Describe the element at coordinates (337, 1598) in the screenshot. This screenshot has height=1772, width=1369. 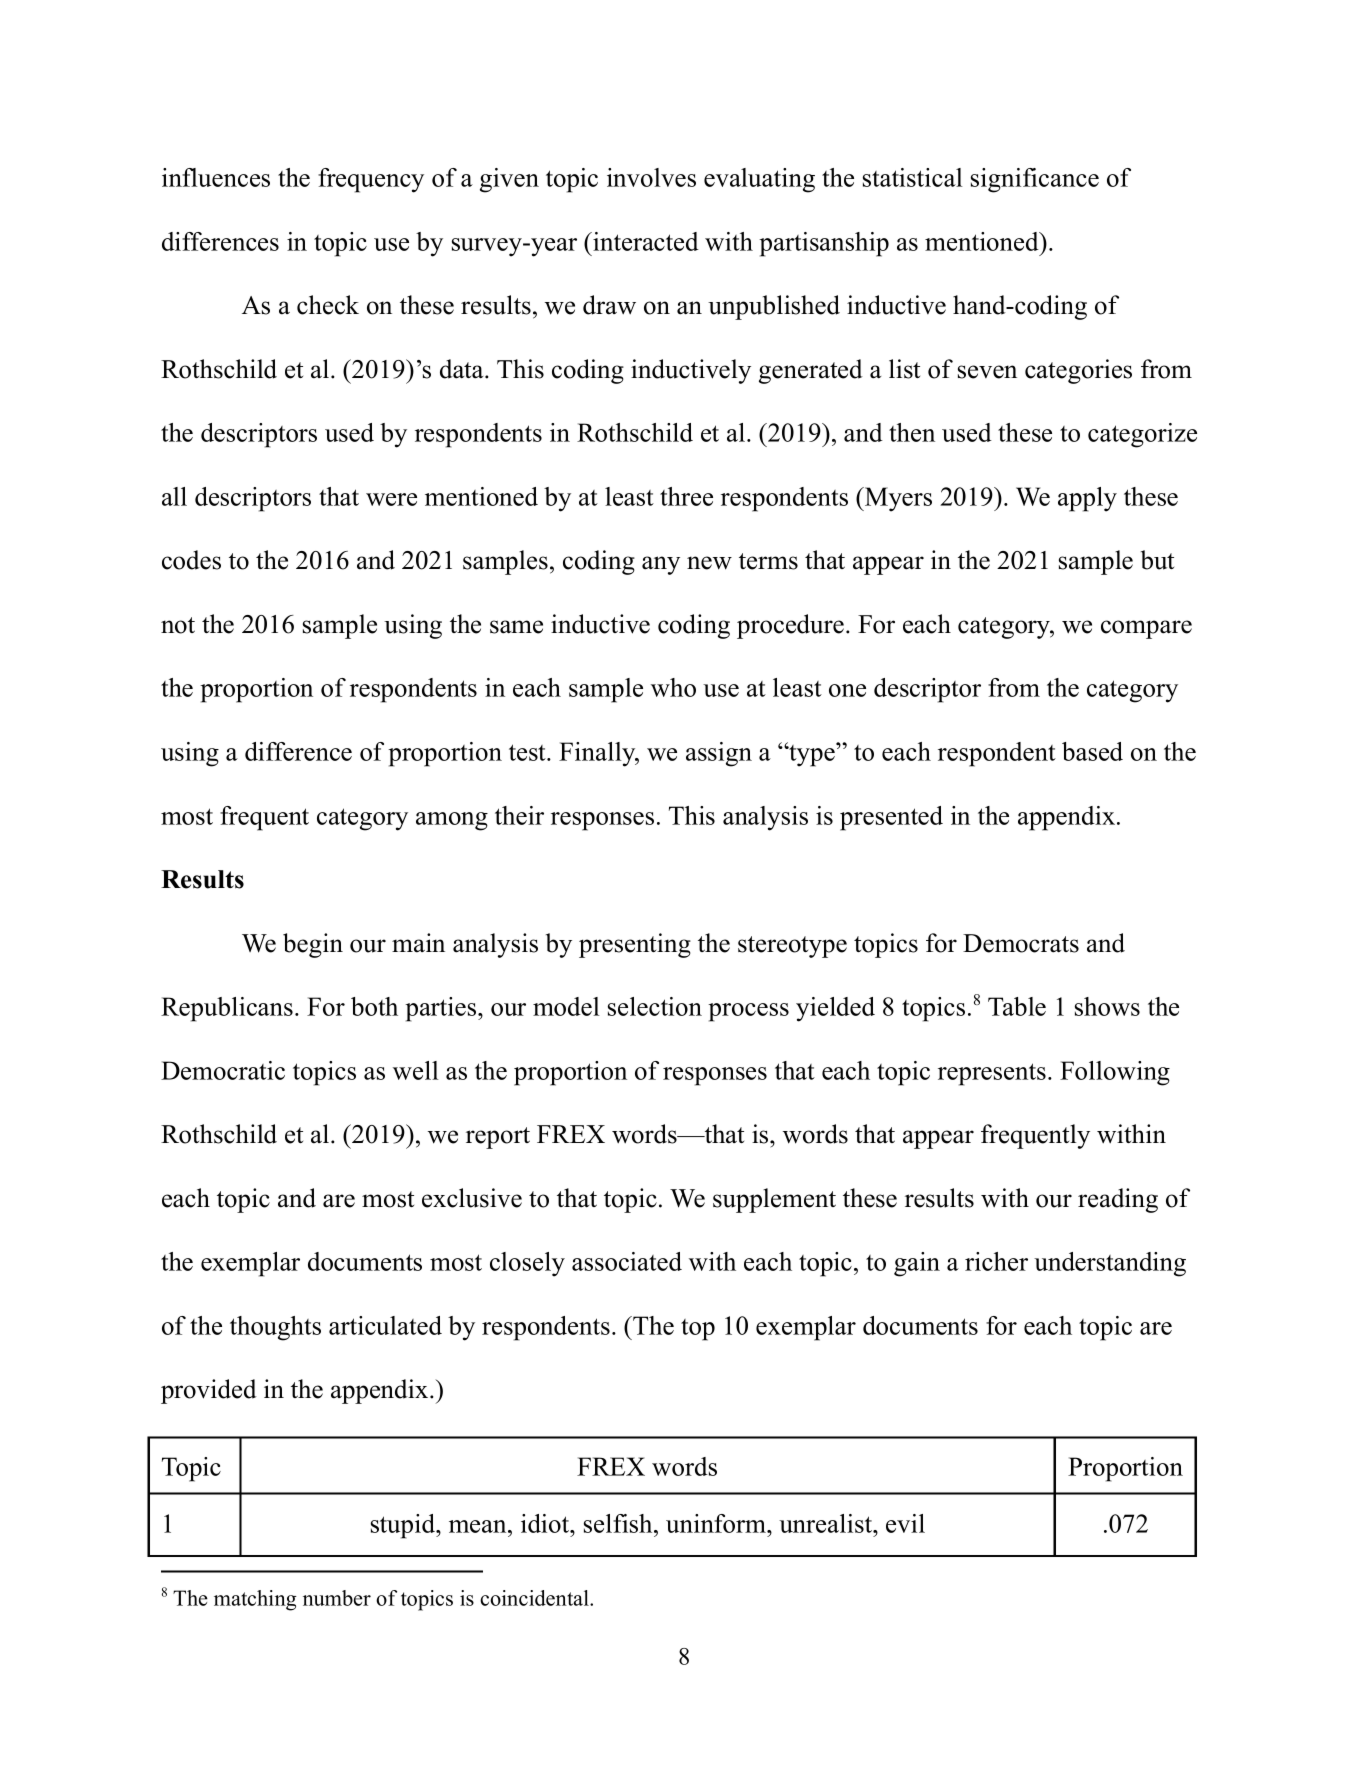
I see `number` at that location.
